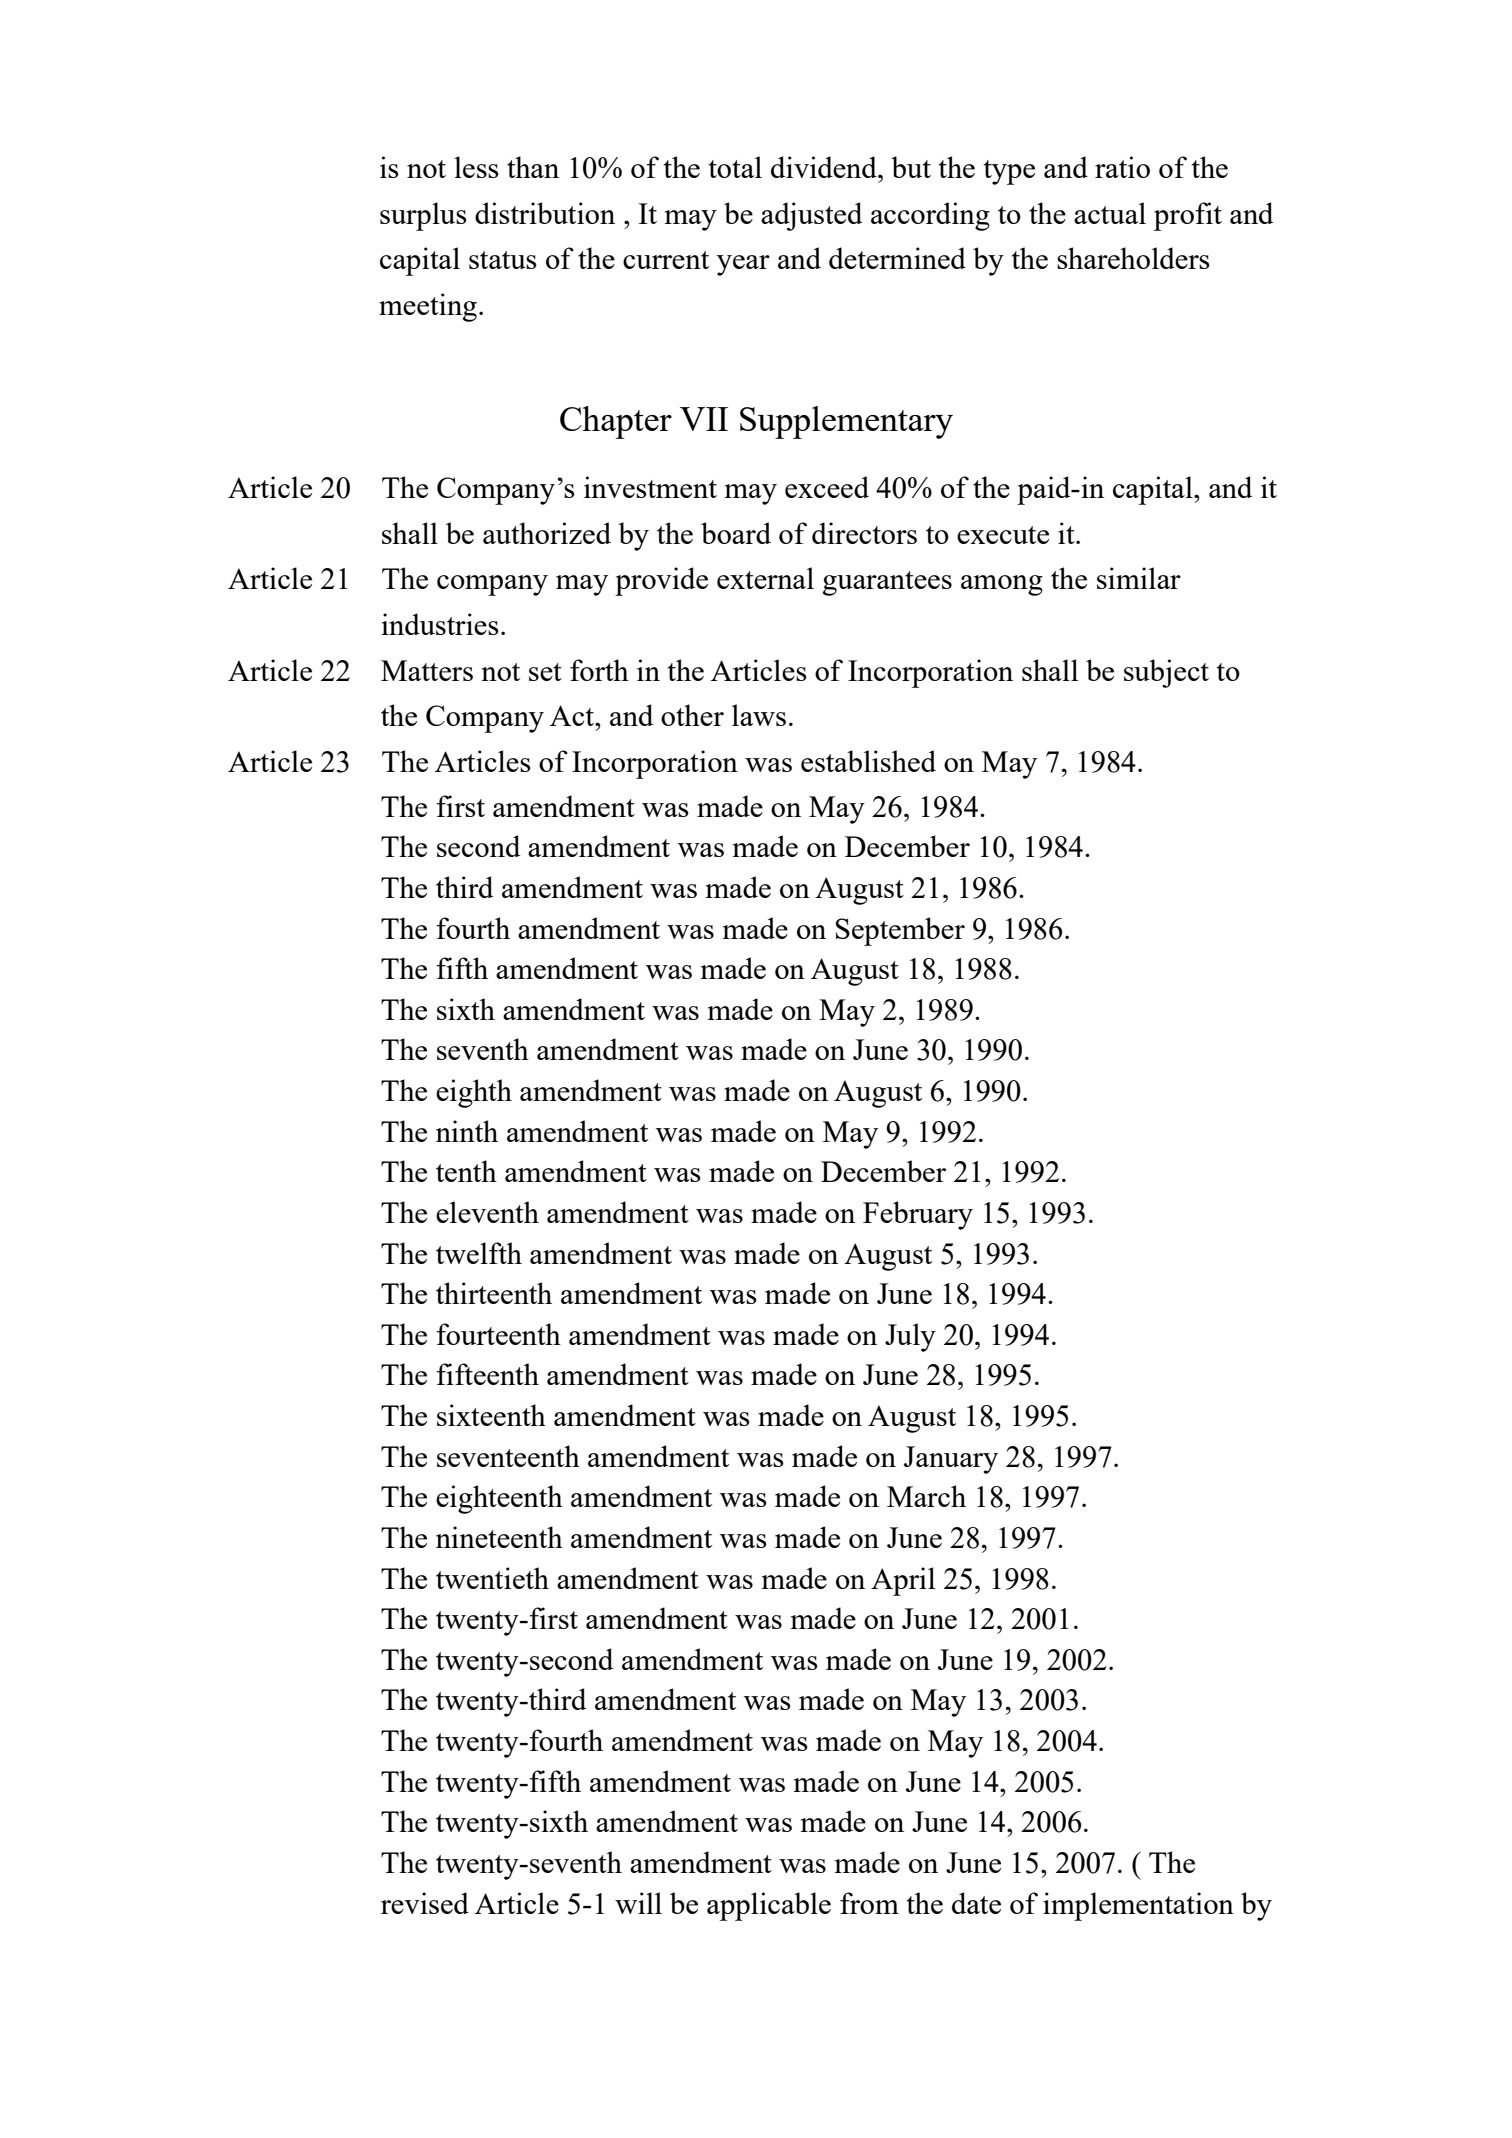 The height and width of the page is (2138, 1512). What do you see at coordinates (769, 1906) in the page?
I see `applicable` at bounding box center [769, 1906].
